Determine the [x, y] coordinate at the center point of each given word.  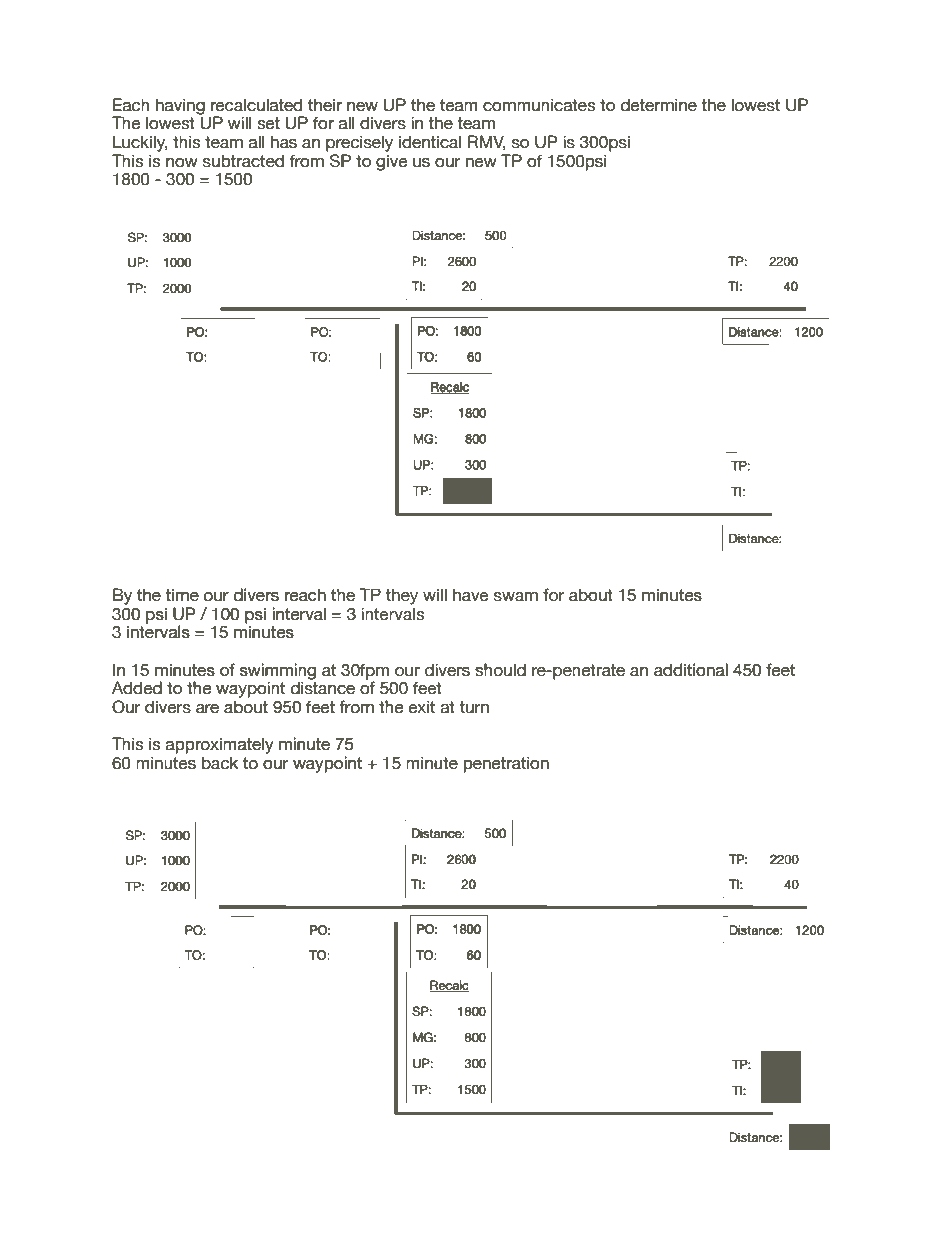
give [392, 162]
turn [474, 707]
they [401, 596]
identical [430, 142]
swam [516, 597]
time [182, 595]
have [471, 595]
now [182, 163]
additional [691, 670]
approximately [220, 745]
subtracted [243, 161]
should [500, 670]
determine [659, 105]
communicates [539, 105]
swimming [278, 672]
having [180, 107]
